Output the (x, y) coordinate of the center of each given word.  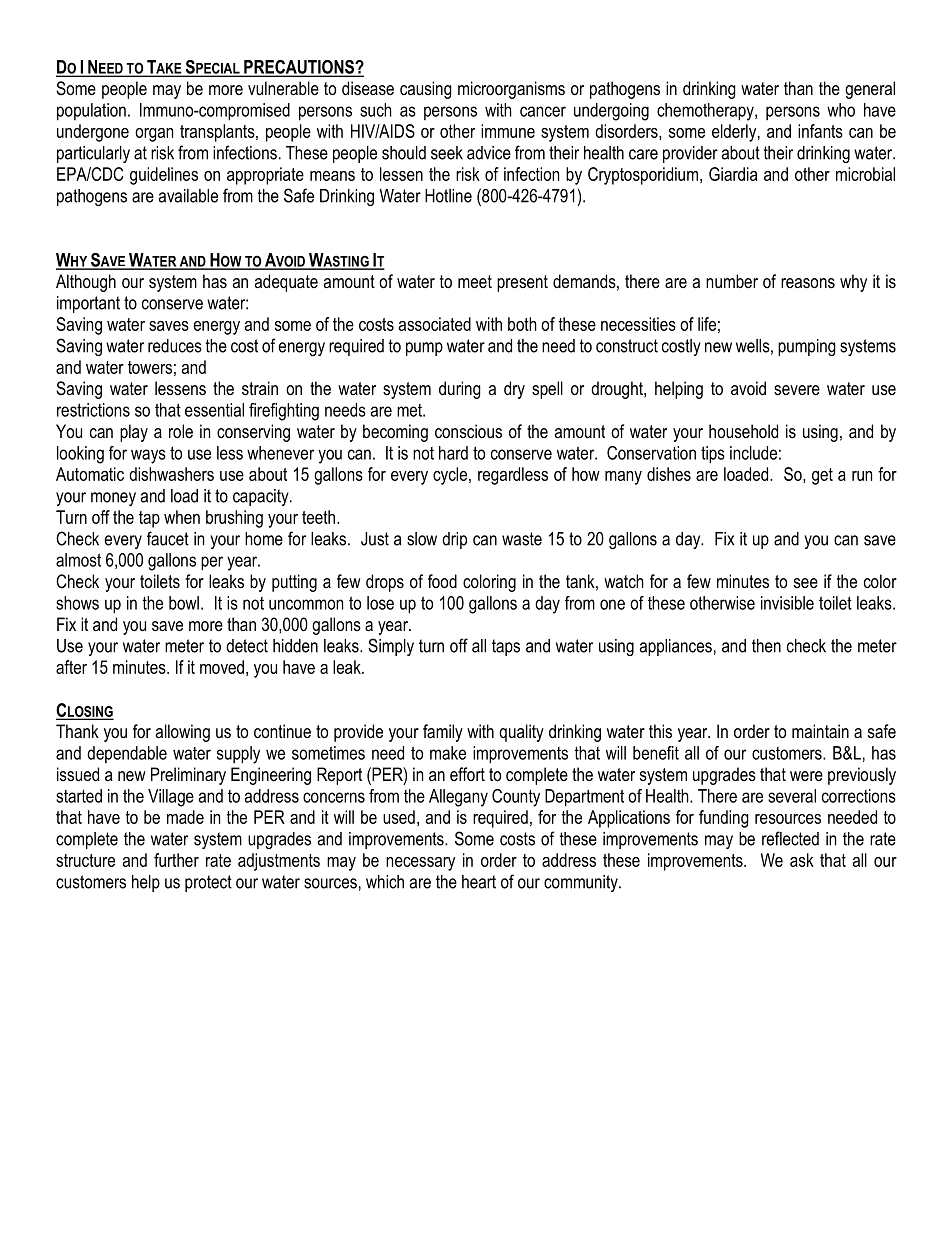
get (822, 476)
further (176, 860)
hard (453, 453)
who (841, 110)
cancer (543, 111)
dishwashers (171, 474)
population (91, 112)
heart (479, 882)
